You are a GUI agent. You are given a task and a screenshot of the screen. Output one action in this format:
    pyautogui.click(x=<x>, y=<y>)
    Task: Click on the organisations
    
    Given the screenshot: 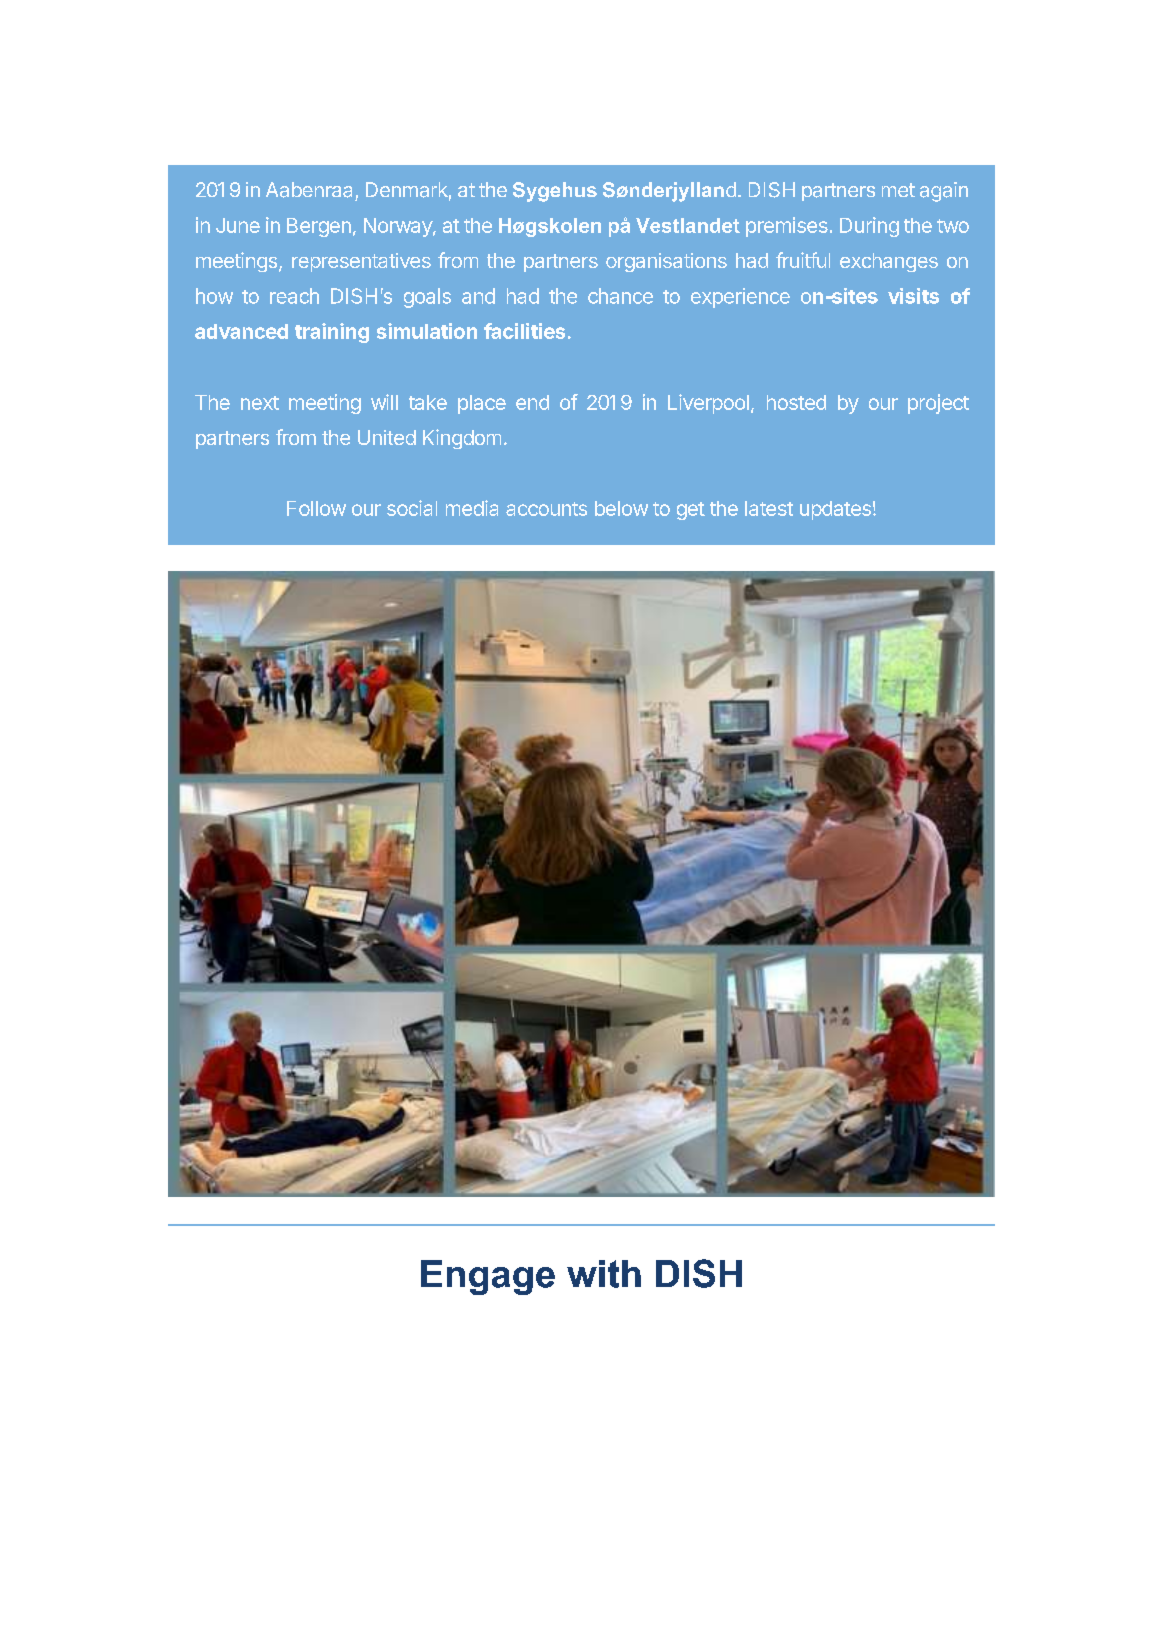 What is the action you would take?
    pyautogui.click(x=666, y=262)
